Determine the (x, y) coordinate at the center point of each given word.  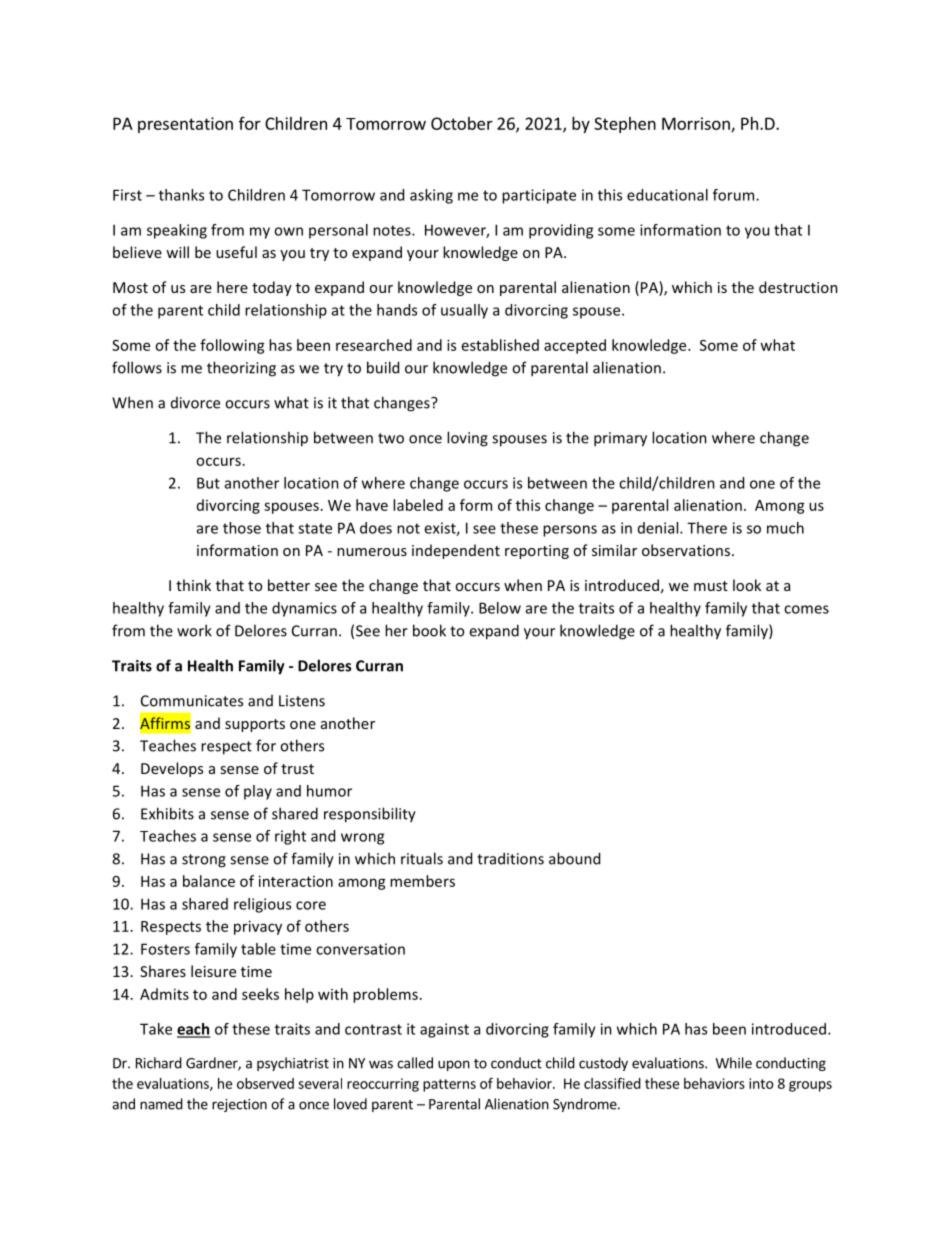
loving (467, 439)
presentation (185, 125)
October (462, 123)
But (208, 483)
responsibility (370, 815)
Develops (172, 769)
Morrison (697, 124)
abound (574, 858)
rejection (239, 1105)
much (785, 528)
